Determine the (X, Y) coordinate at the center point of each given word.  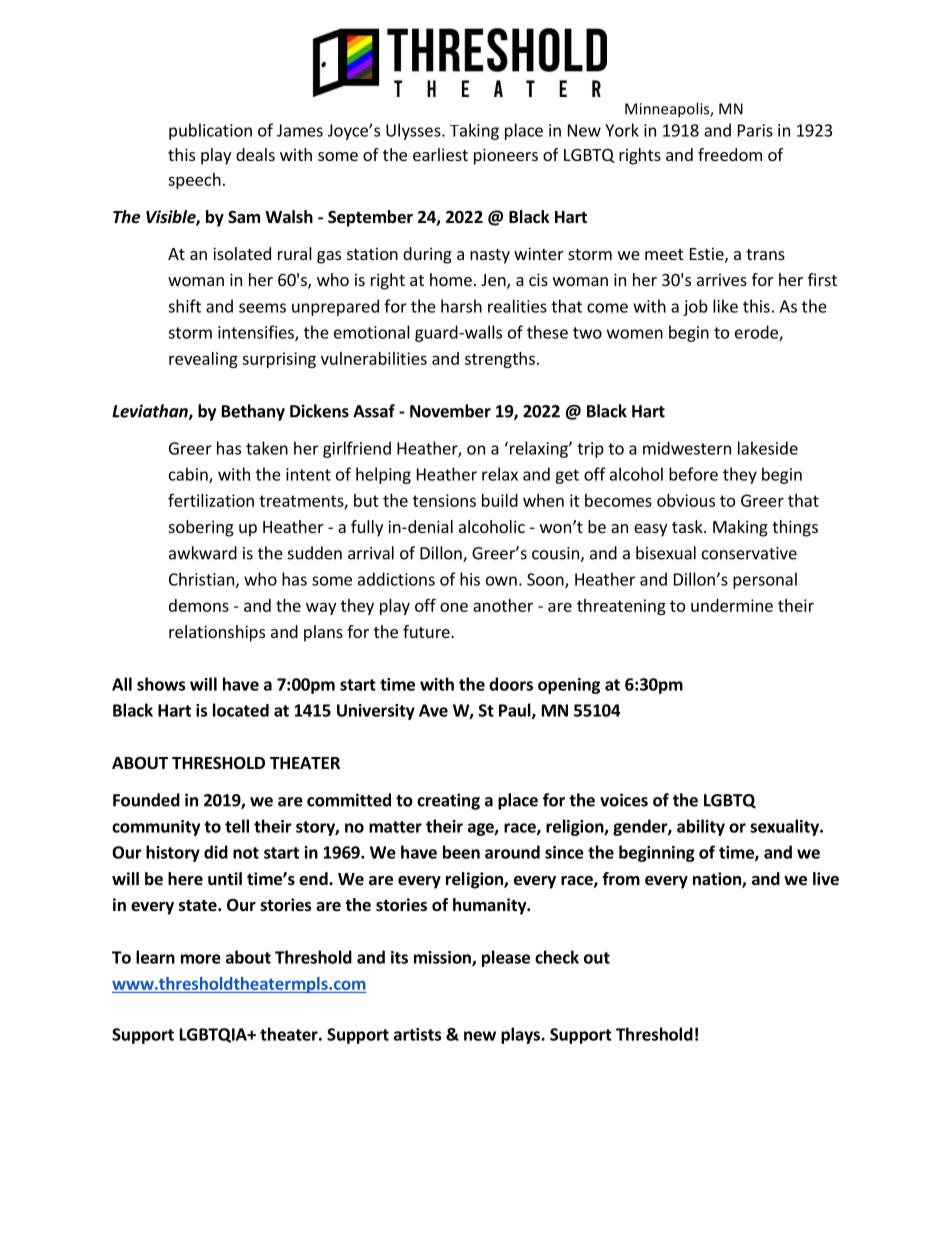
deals (255, 154)
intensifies (257, 333)
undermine (732, 605)
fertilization (211, 500)
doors (511, 684)
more (201, 959)
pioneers (506, 156)
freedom (730, 154)
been (461, 852)
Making (740, 528)
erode (757, 333)
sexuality (785, 827)
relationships (217, 633)
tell (237, 826)
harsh (461, 306)
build (500, 500)
